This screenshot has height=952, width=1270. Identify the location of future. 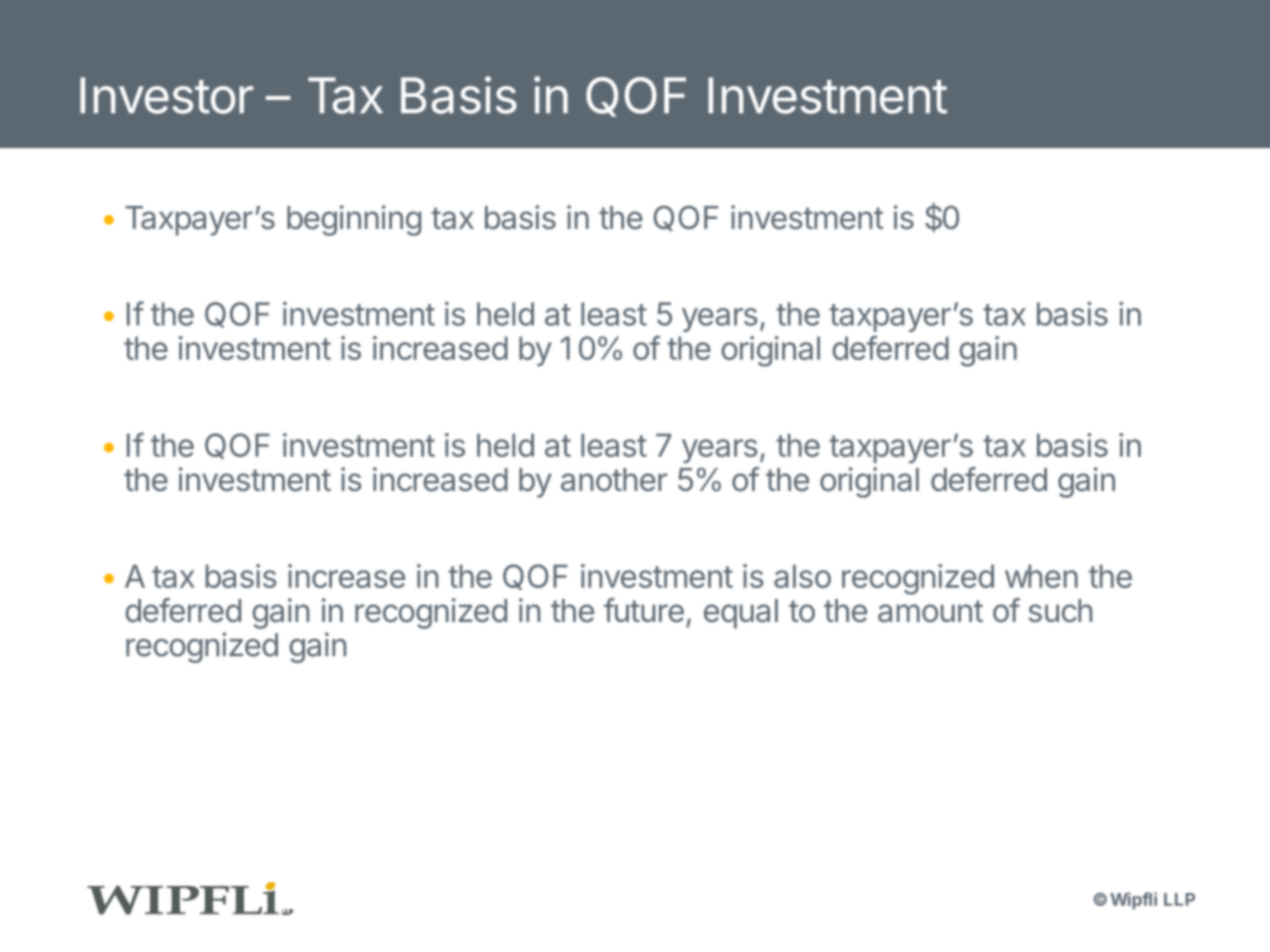
(644, 610).
